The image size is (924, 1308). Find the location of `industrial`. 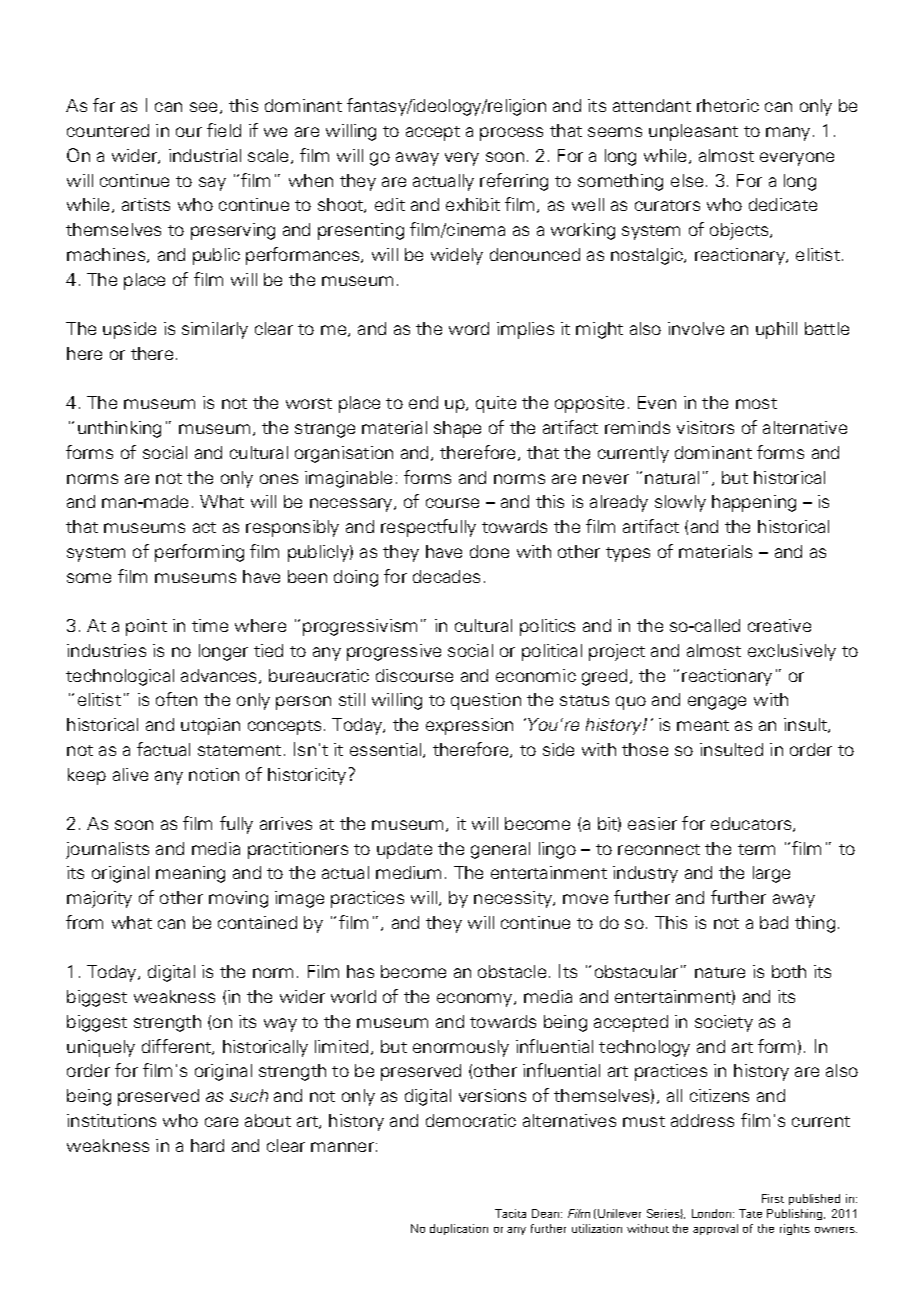

industrial is located at coordinates (205, 155).
